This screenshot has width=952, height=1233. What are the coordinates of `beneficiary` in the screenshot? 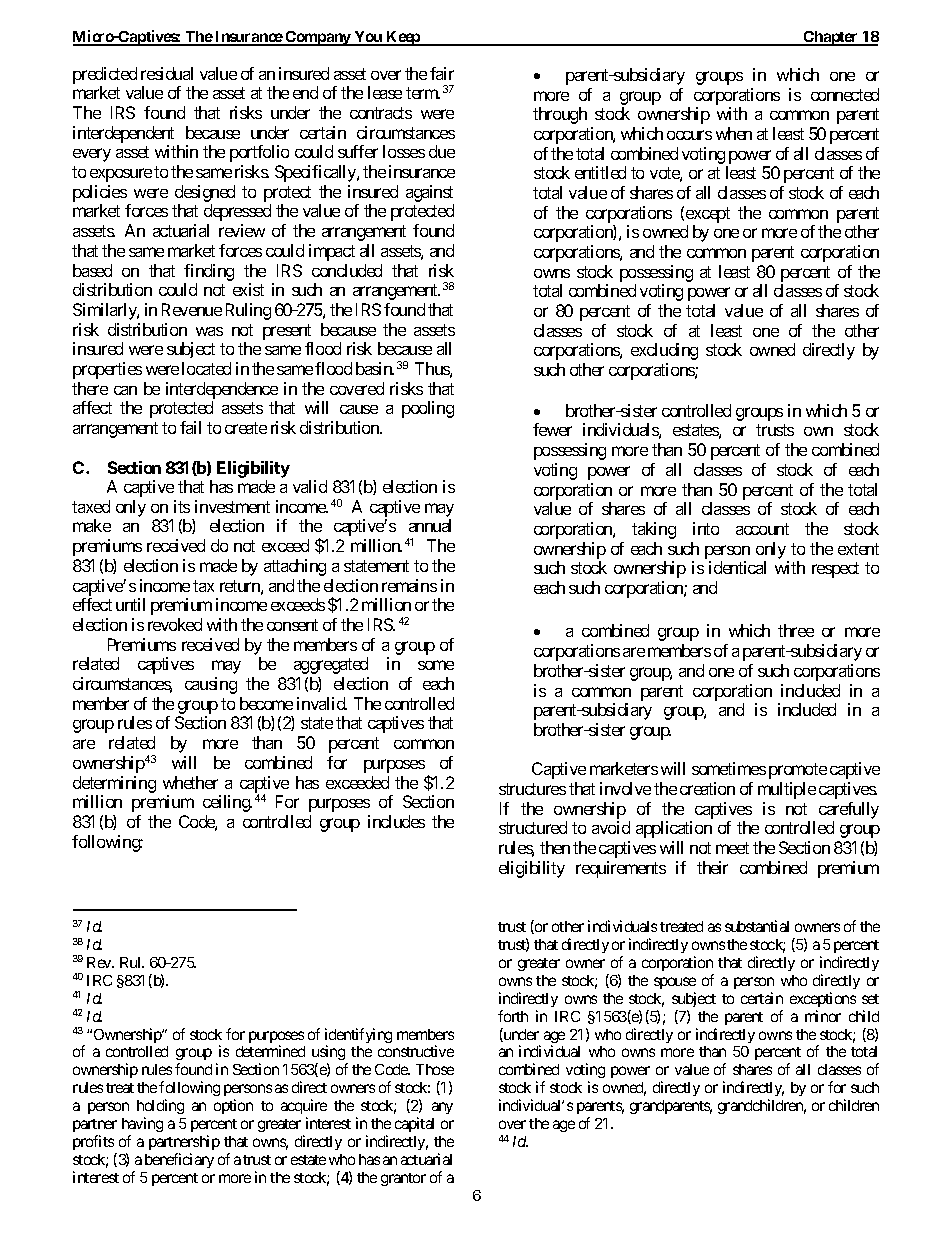 It's located at (179, 1160).
